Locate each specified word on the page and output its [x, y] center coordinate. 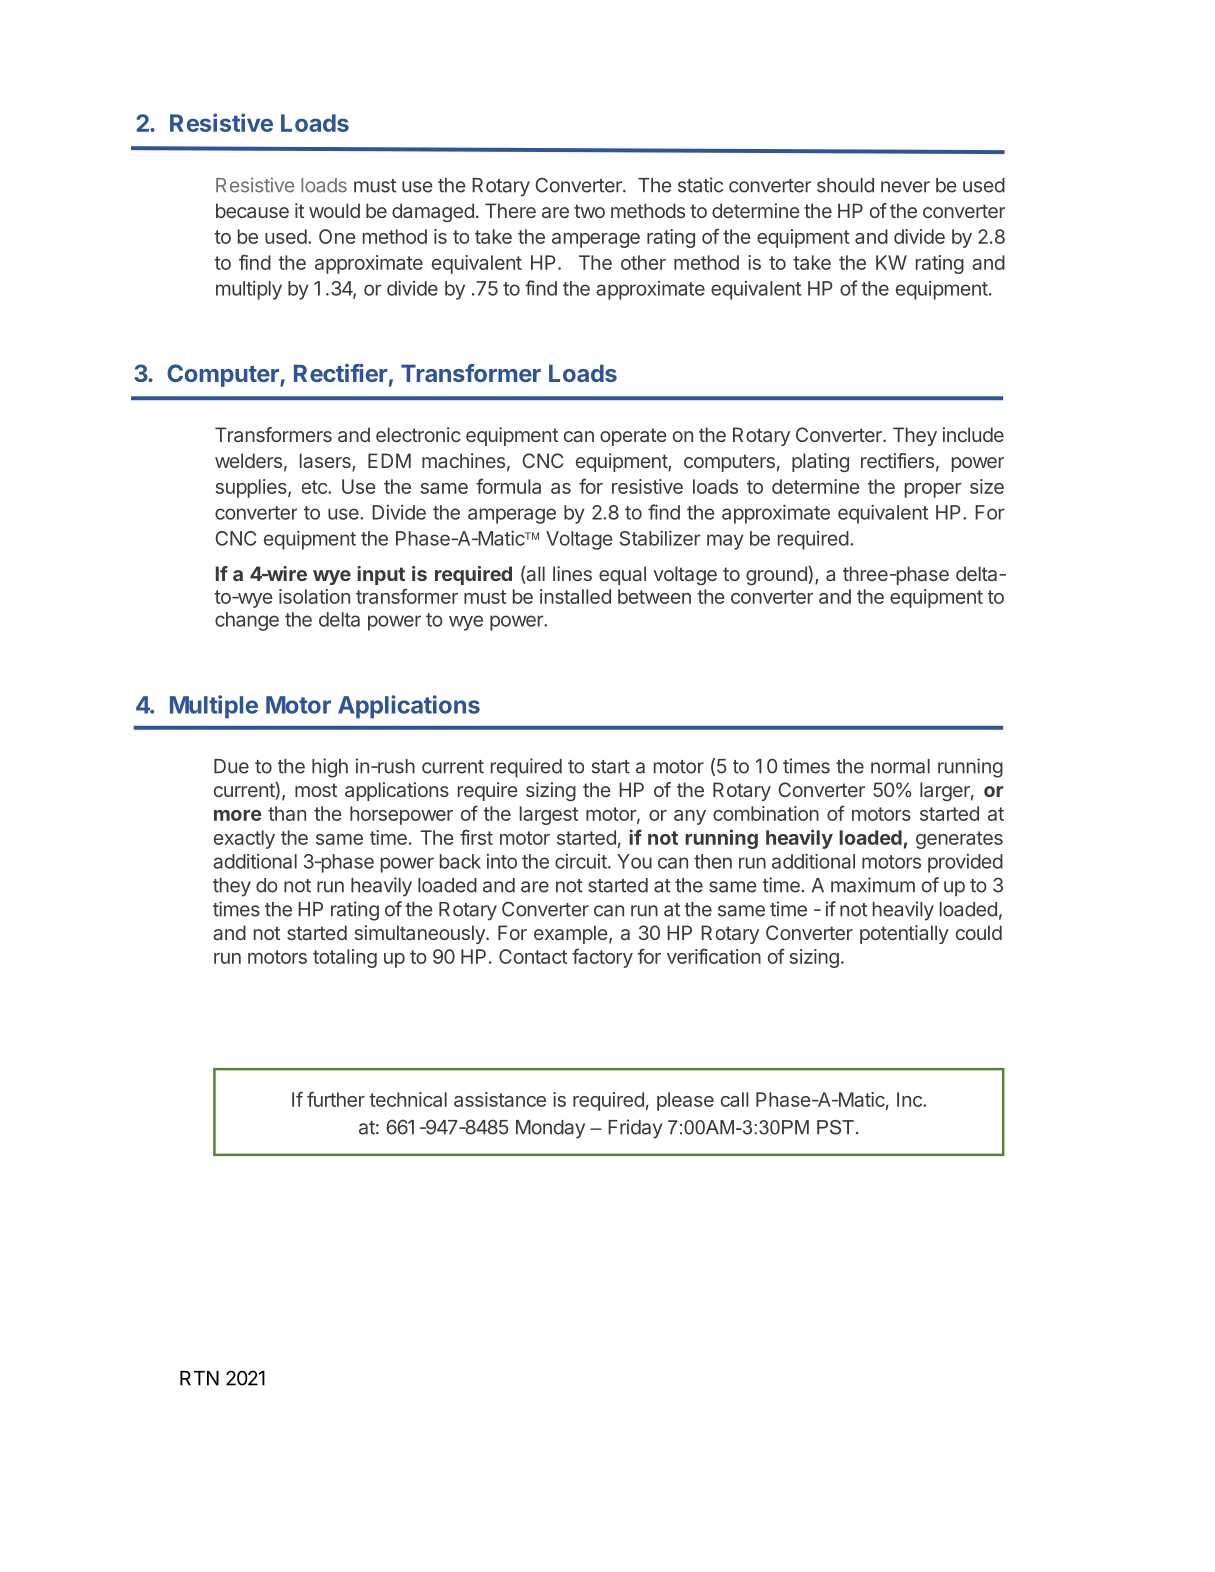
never [905, 187]
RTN [199, 1378]
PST [835, 1127]
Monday [550, 1129]
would [334, 210]
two [589, 211]
